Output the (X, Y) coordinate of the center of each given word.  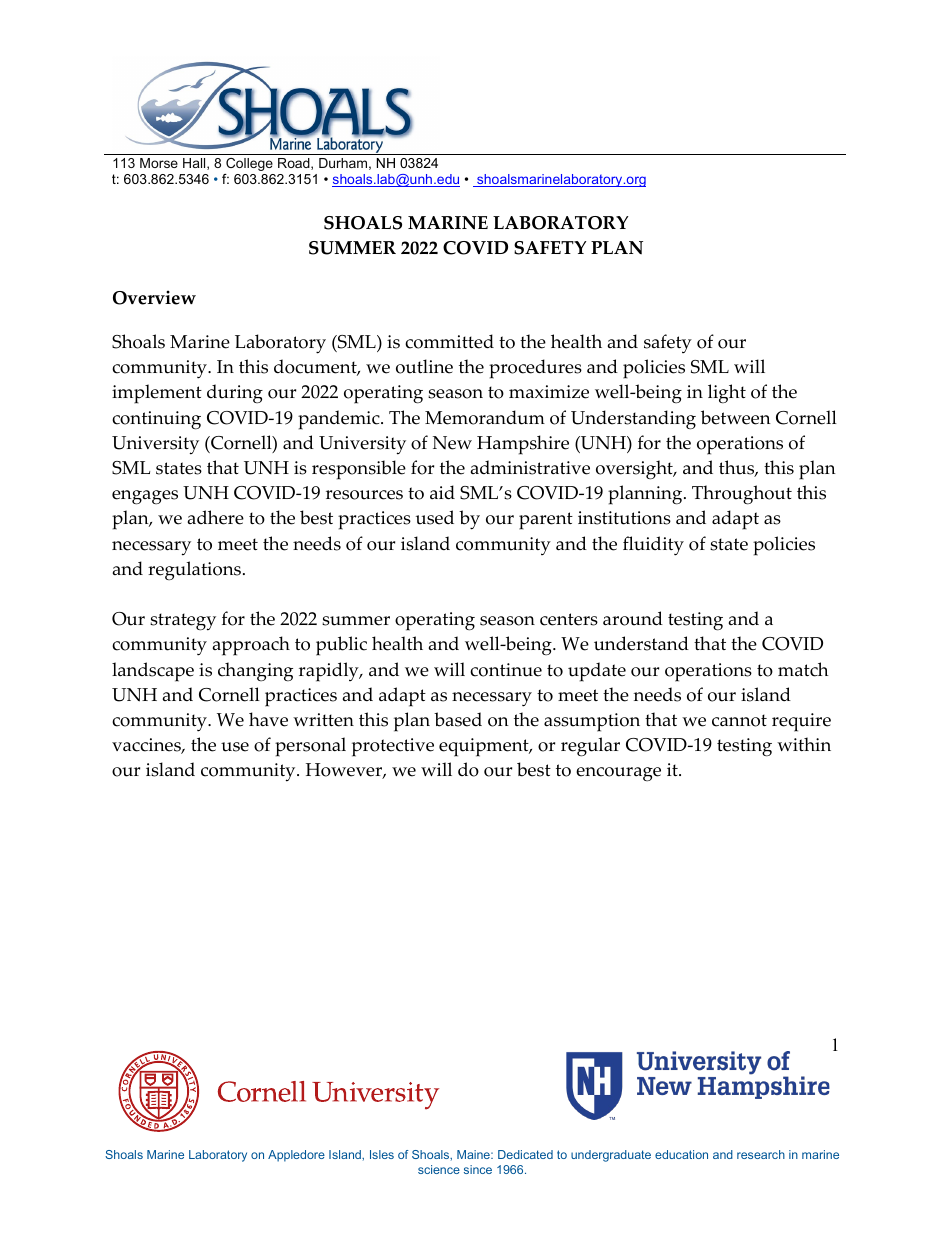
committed (449, 341)
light (727, 394)
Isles (382, 1154)
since (478, 1169)
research (761, 1154)
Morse (159, 163)
